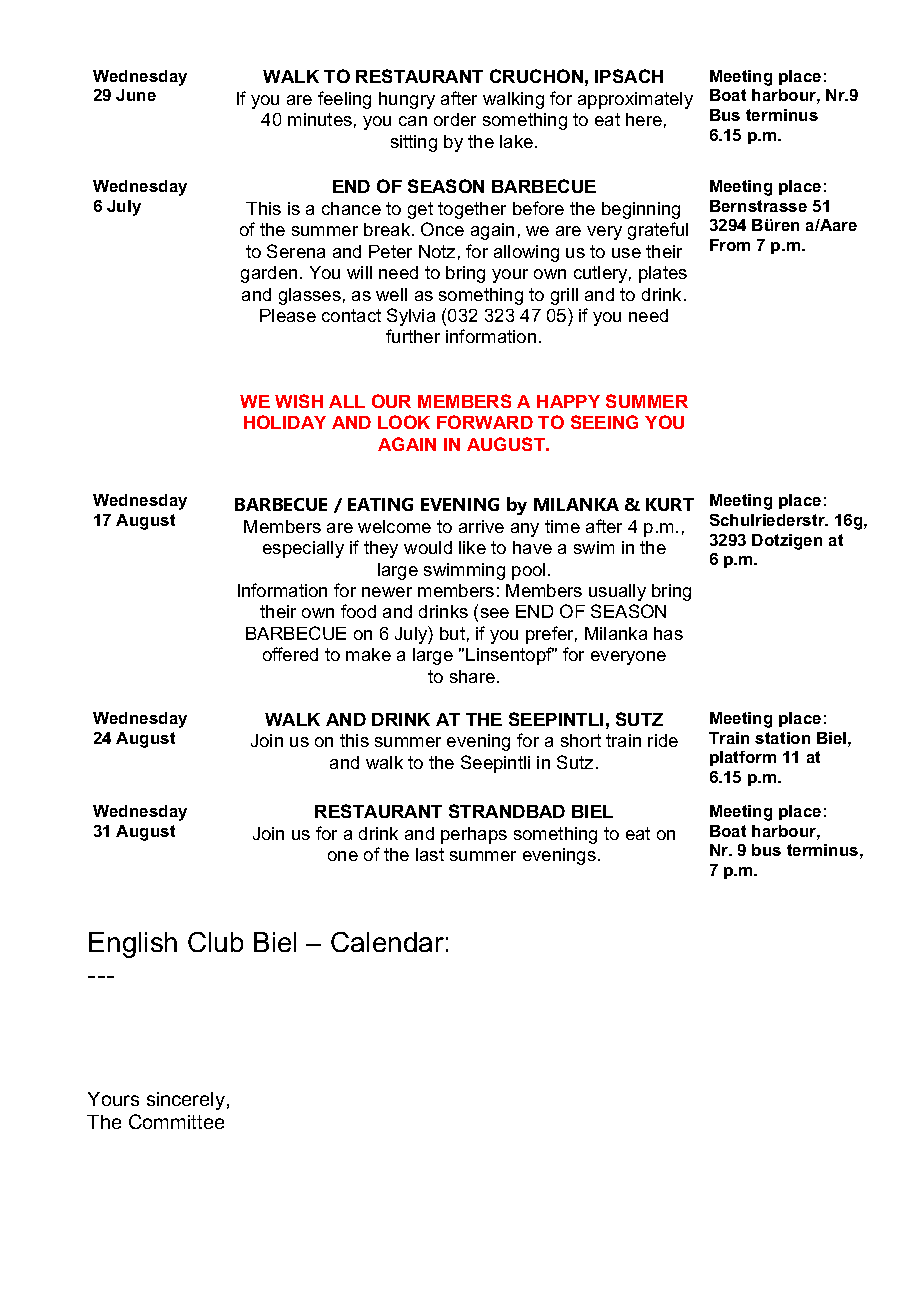  I want to click on June, so click(136, 95).
